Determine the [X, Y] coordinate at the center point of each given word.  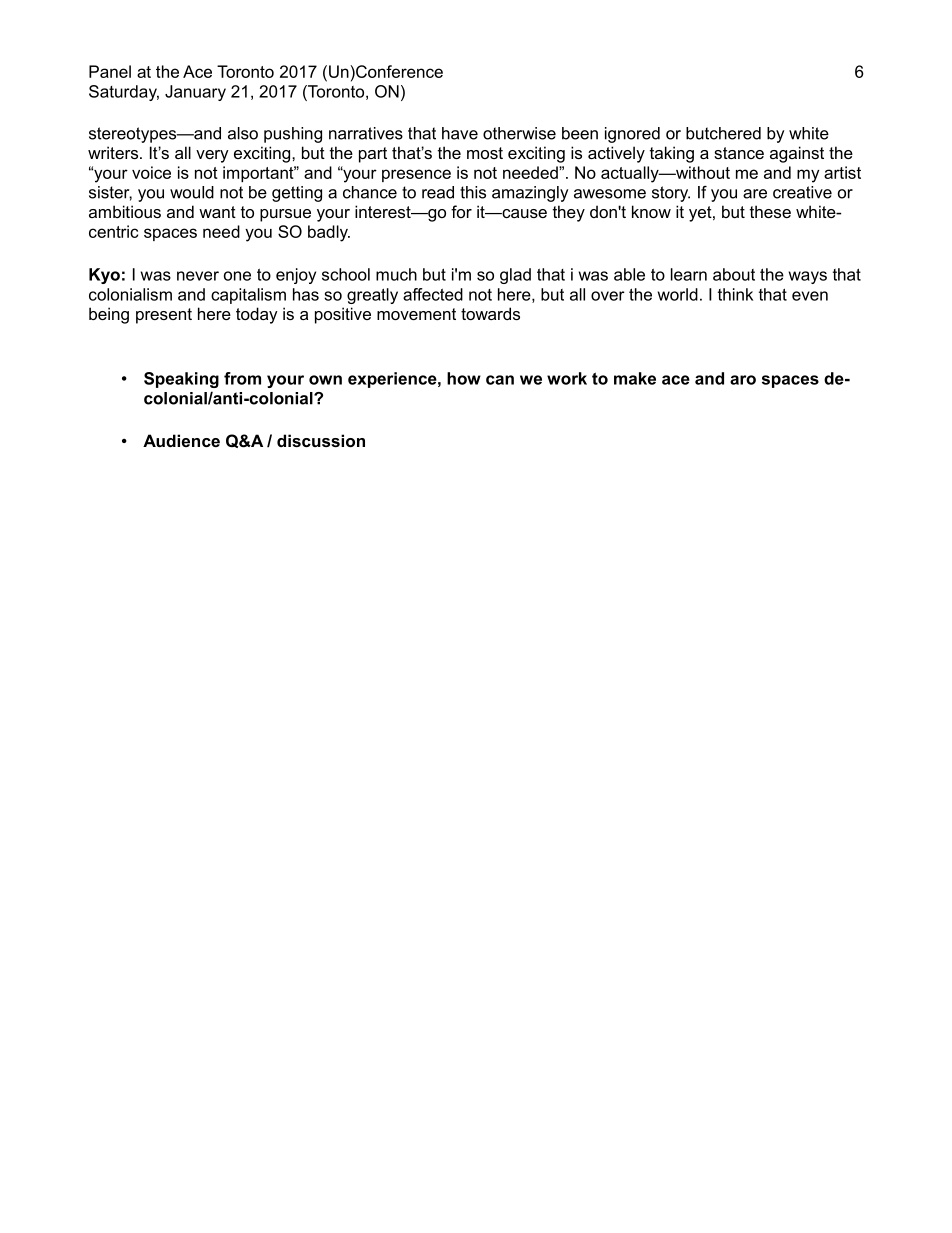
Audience [181, 440]
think [735, 294]
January [195, 93]
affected [433, 294]
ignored [632, 135]
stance [739, 153]
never [198, 276]
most [485, 153]
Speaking [181, 380]
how [464, 378]
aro [743, 380]
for [461, 211]
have [460, 133]
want [217, 212]
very [212, 156]
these [770, 211]
